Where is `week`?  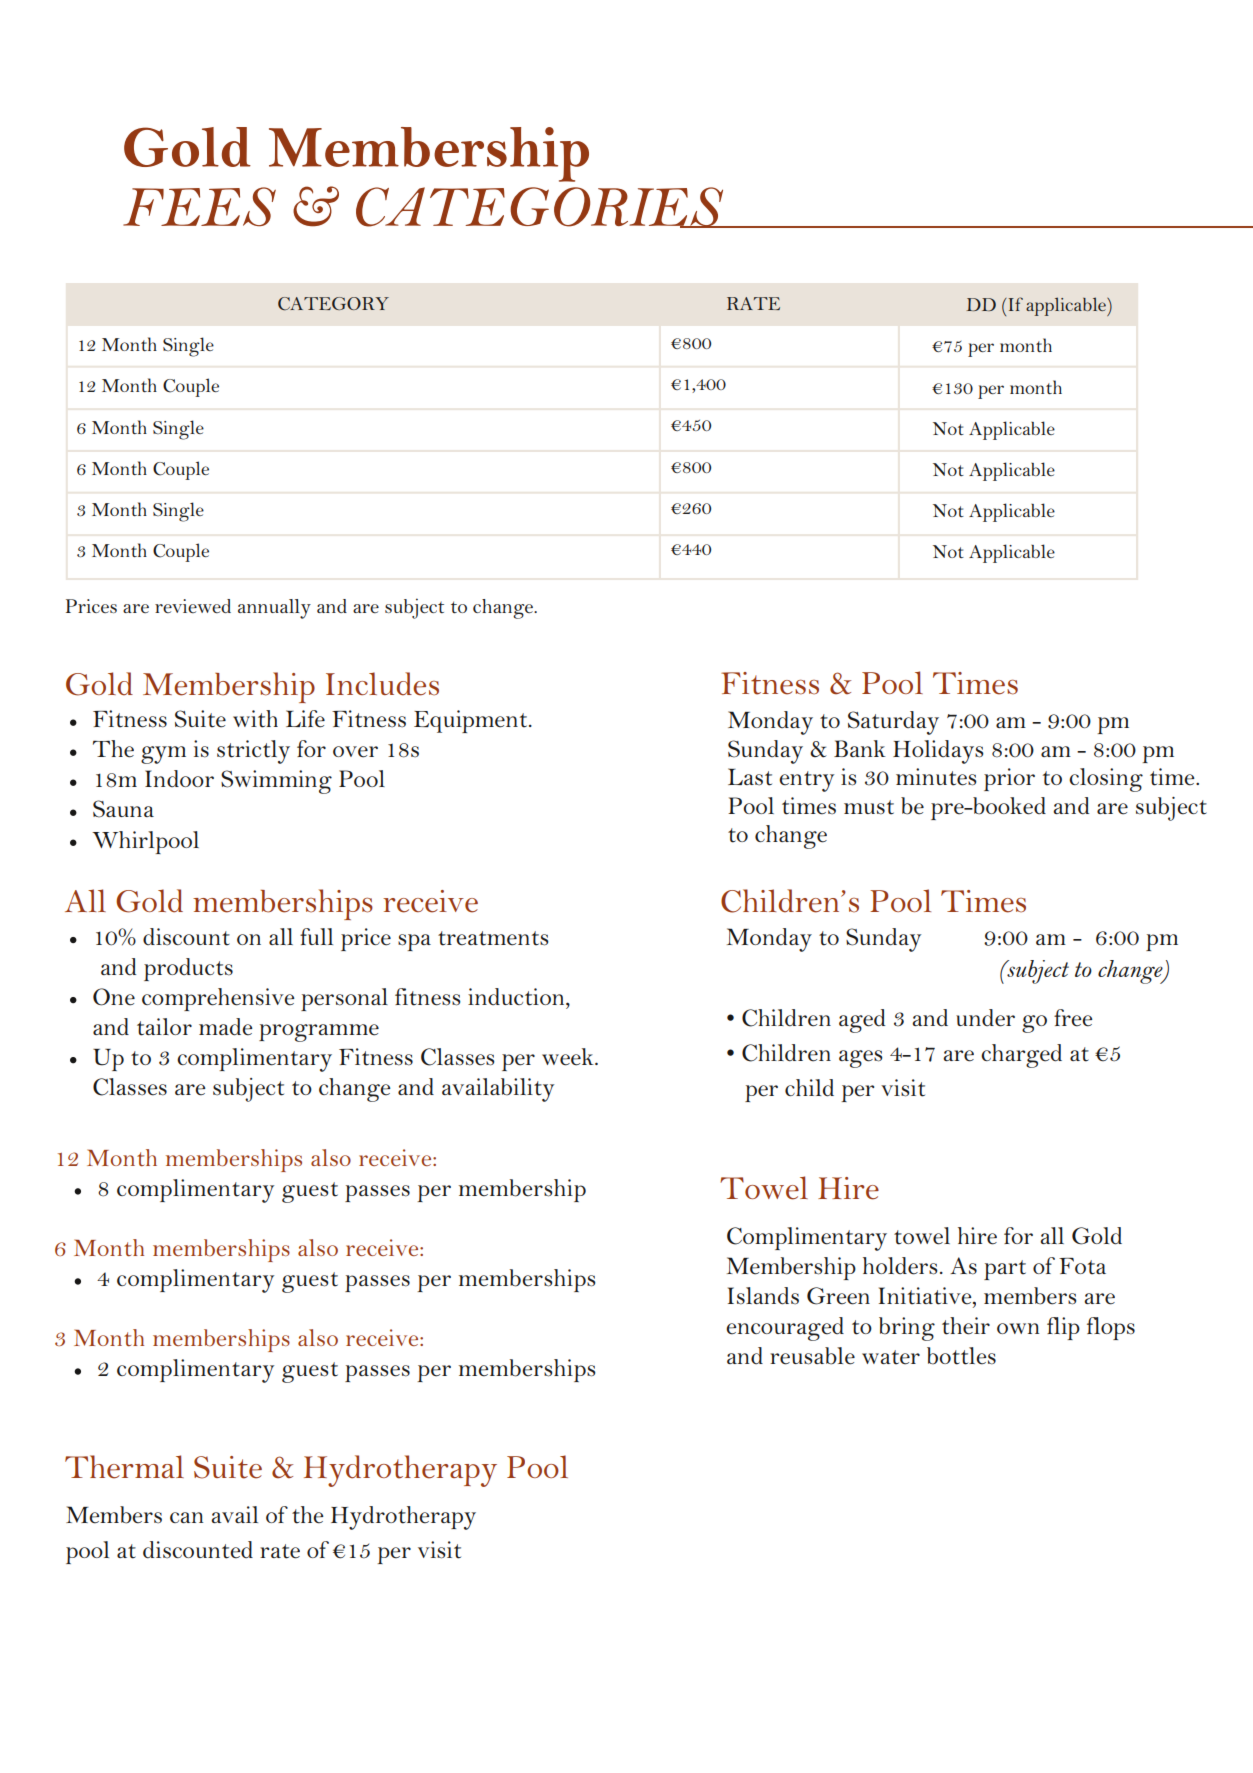 week is located at coordinates (569, 1057).
